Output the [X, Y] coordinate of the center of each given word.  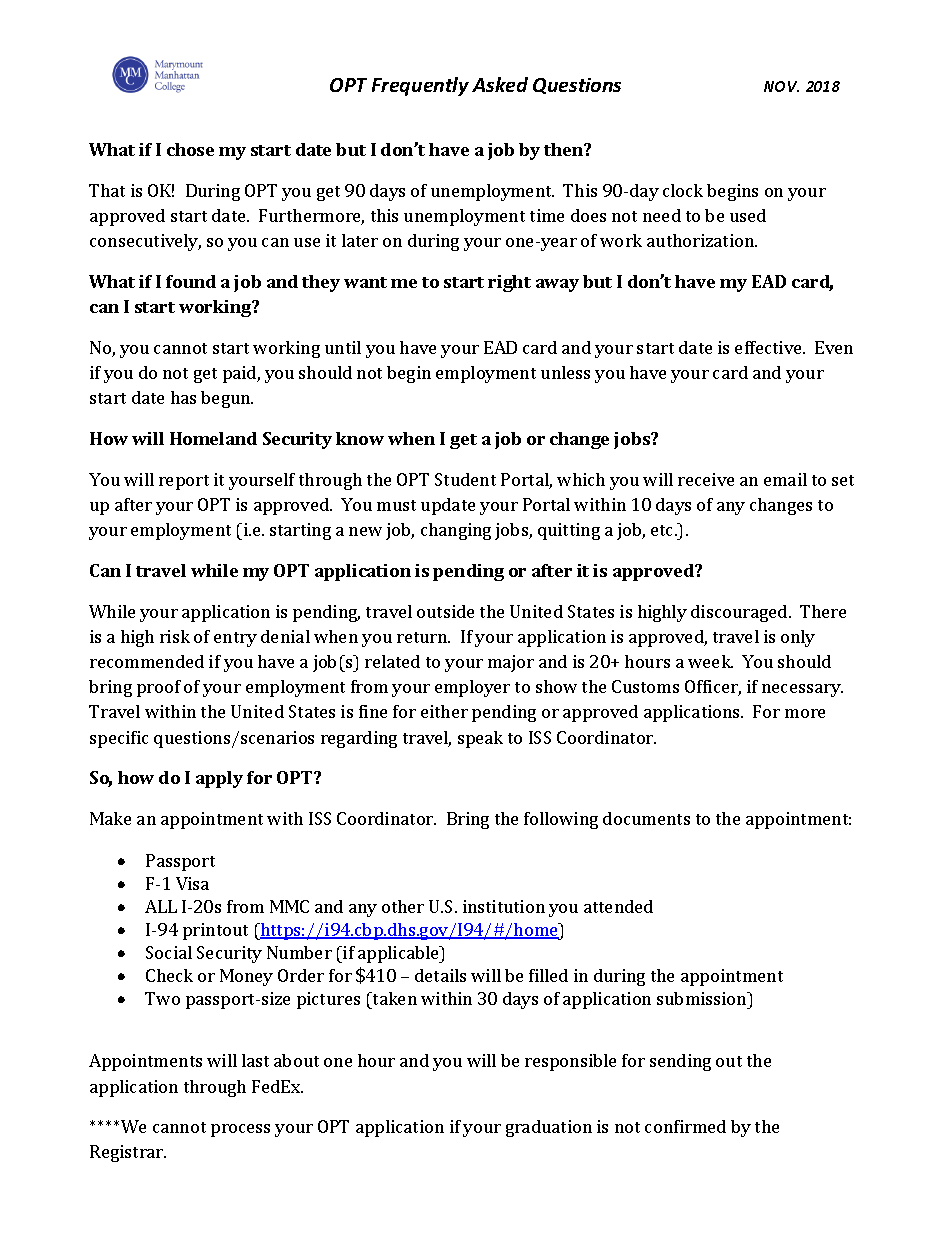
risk [175, 636]
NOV [781, 86]
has [183, 397]
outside [445, 611]
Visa [192, 883]
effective [769, 347]
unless [565, 372]
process [240, 1130]
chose [190, 149]
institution [504, 906]
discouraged [740, 613]
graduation [549, 1128]
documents [646, 818]
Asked [500, 84]
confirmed [685, 1126]
